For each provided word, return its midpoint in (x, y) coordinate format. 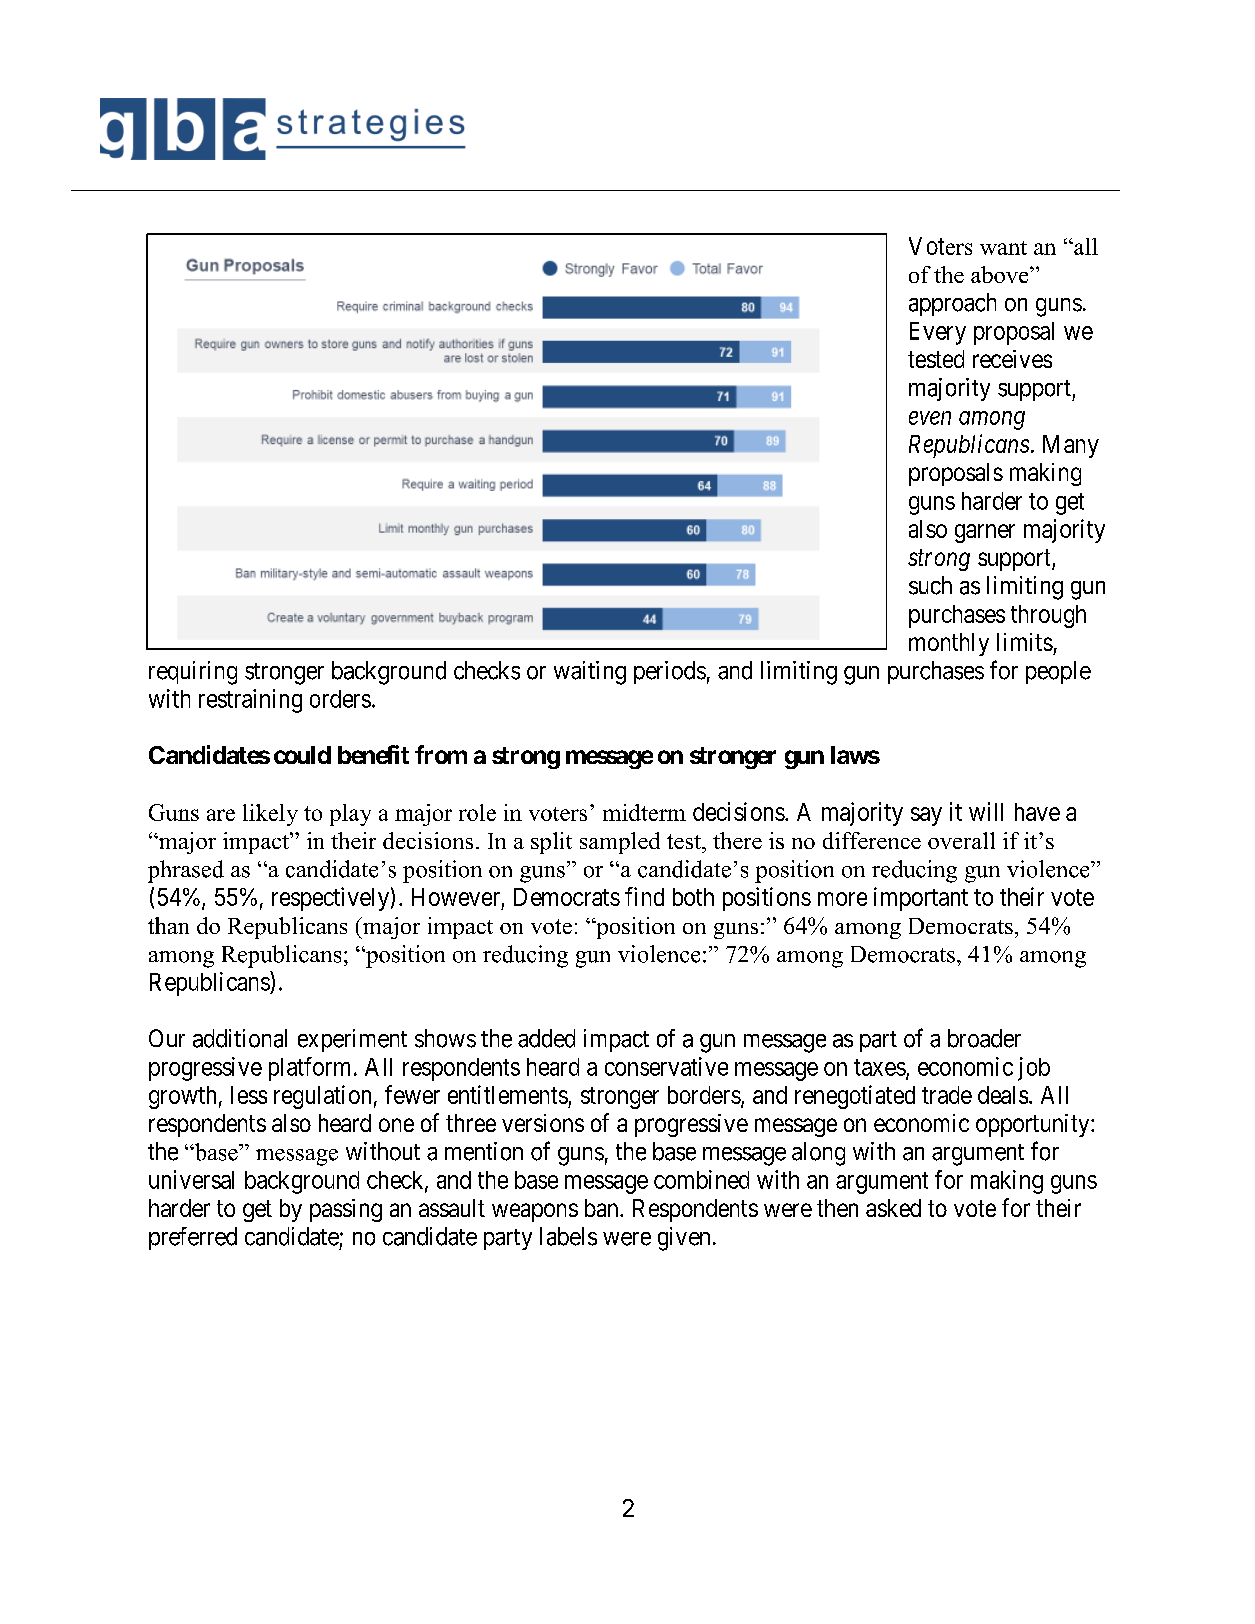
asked (893, 1208)
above (1001, 274)
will (986, 811)
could (302, 755)
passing (346, 1210)
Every (938, 333)
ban (603, 1208)
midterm (644, 812)
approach (952, 304)
